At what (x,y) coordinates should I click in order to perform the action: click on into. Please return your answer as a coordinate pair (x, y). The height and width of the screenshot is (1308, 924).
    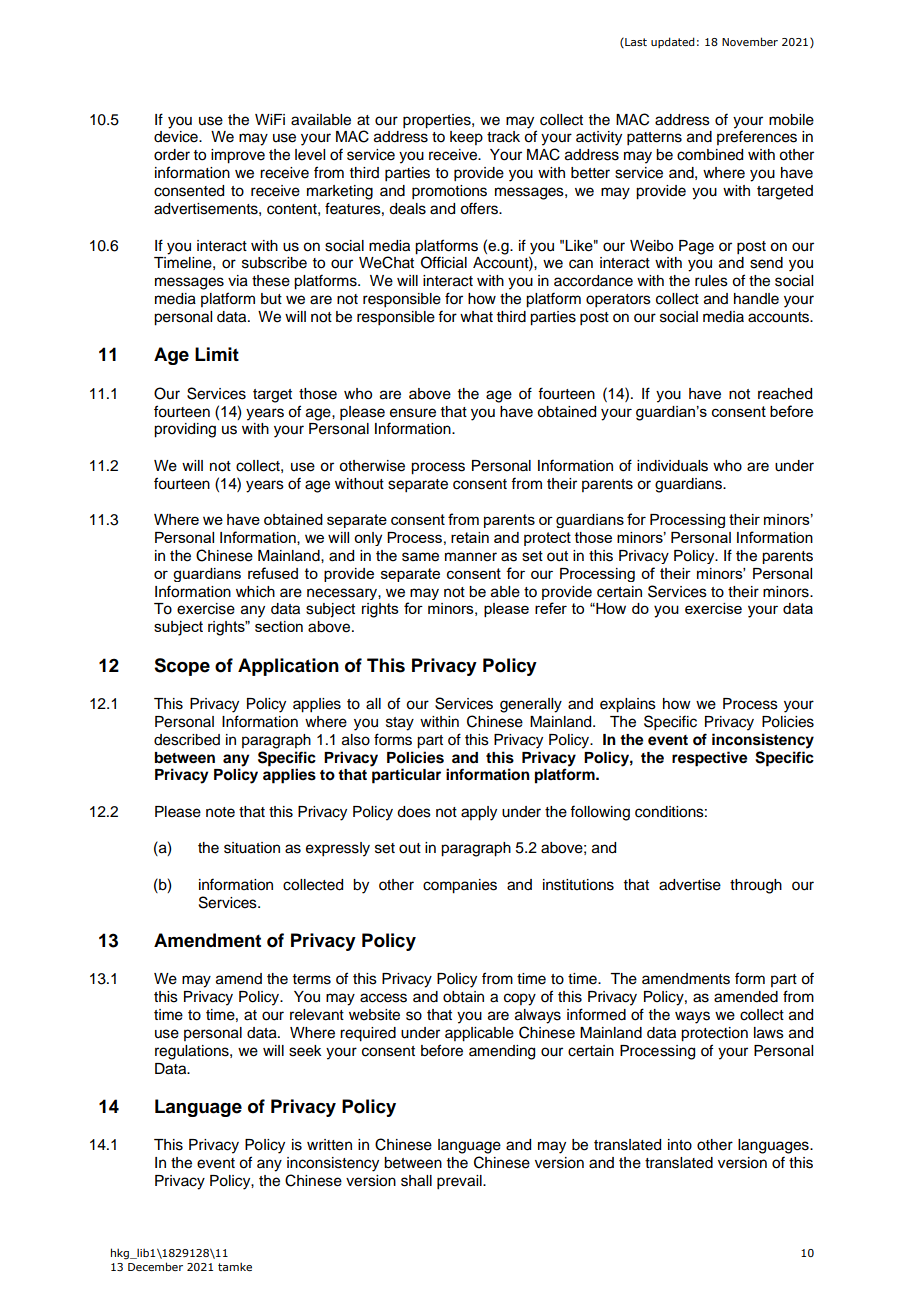
    Looking at the image, I should click on (680, 1145).
